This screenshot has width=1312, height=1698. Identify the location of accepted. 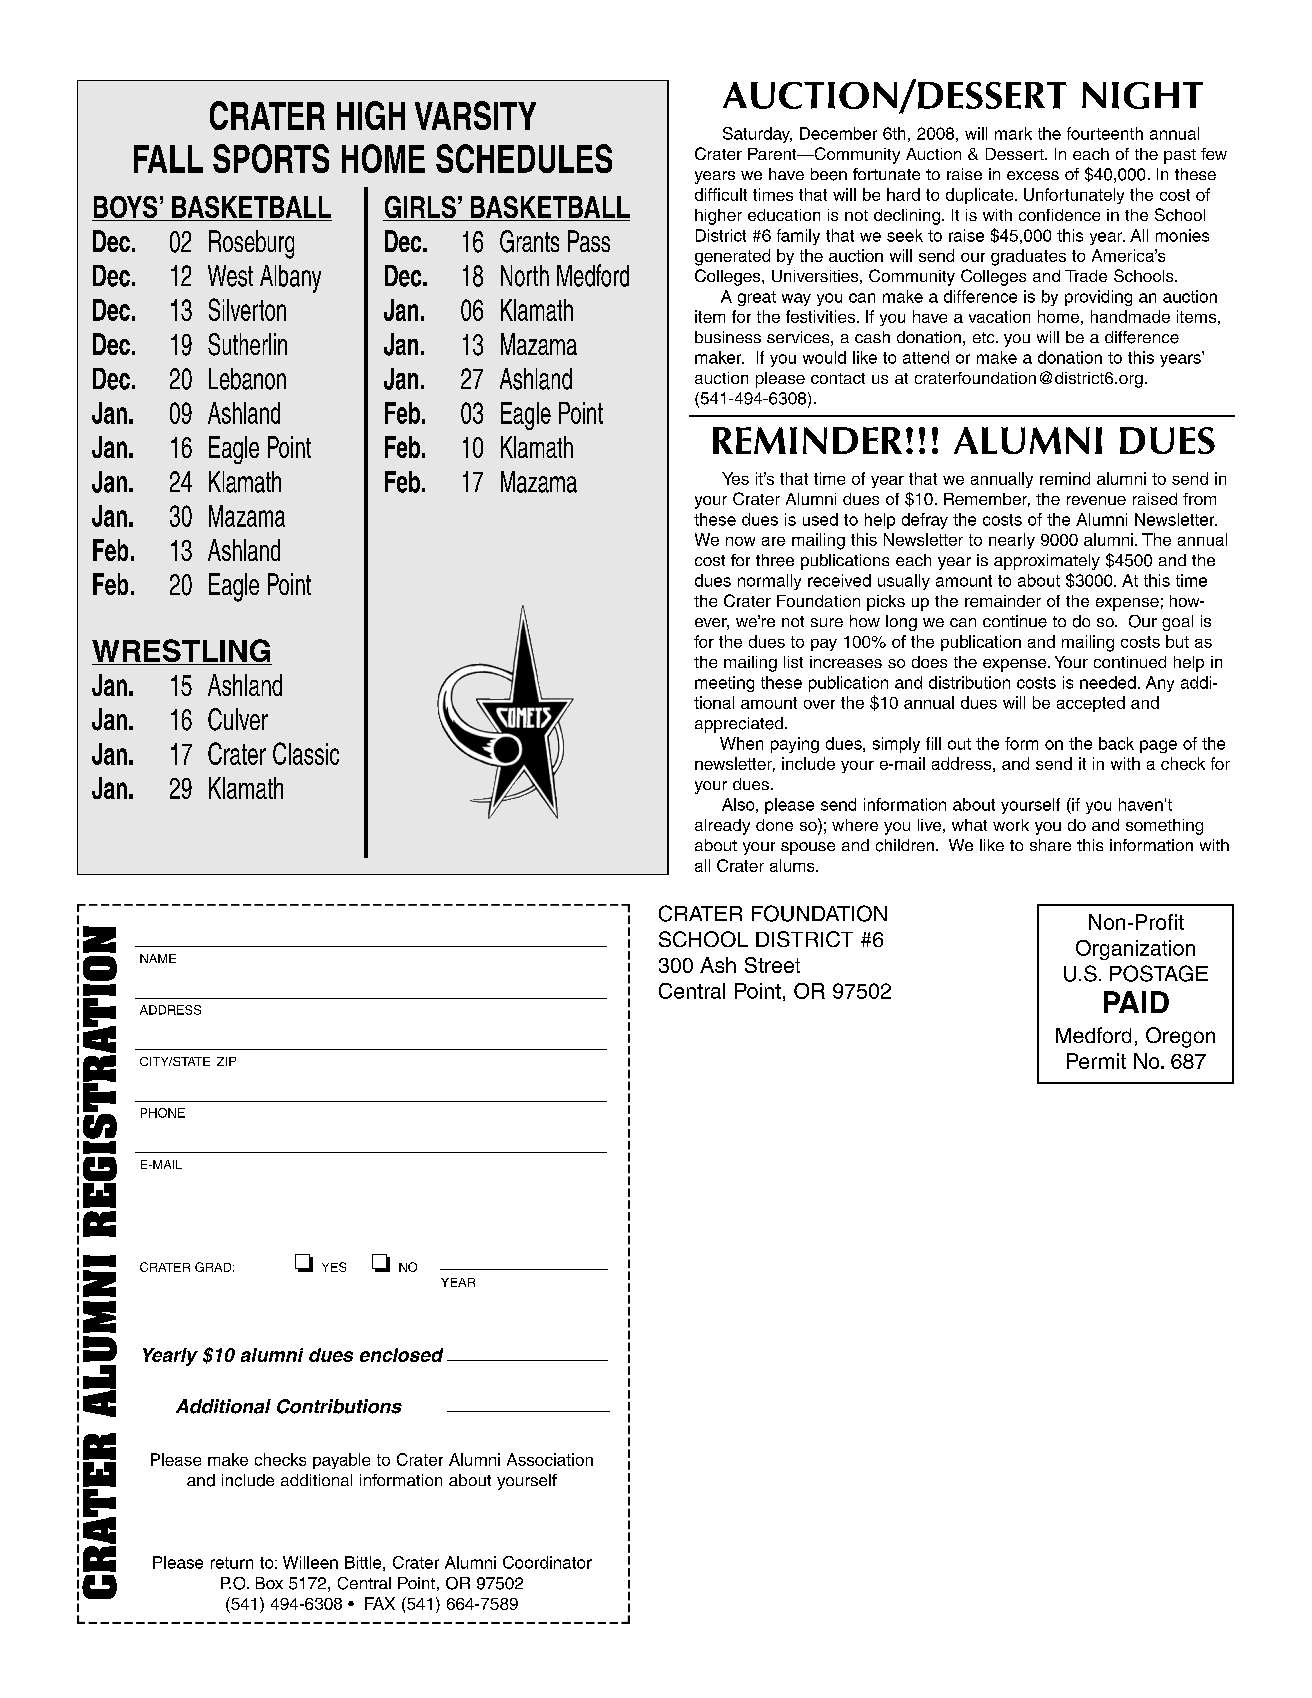
(1091, 704).
